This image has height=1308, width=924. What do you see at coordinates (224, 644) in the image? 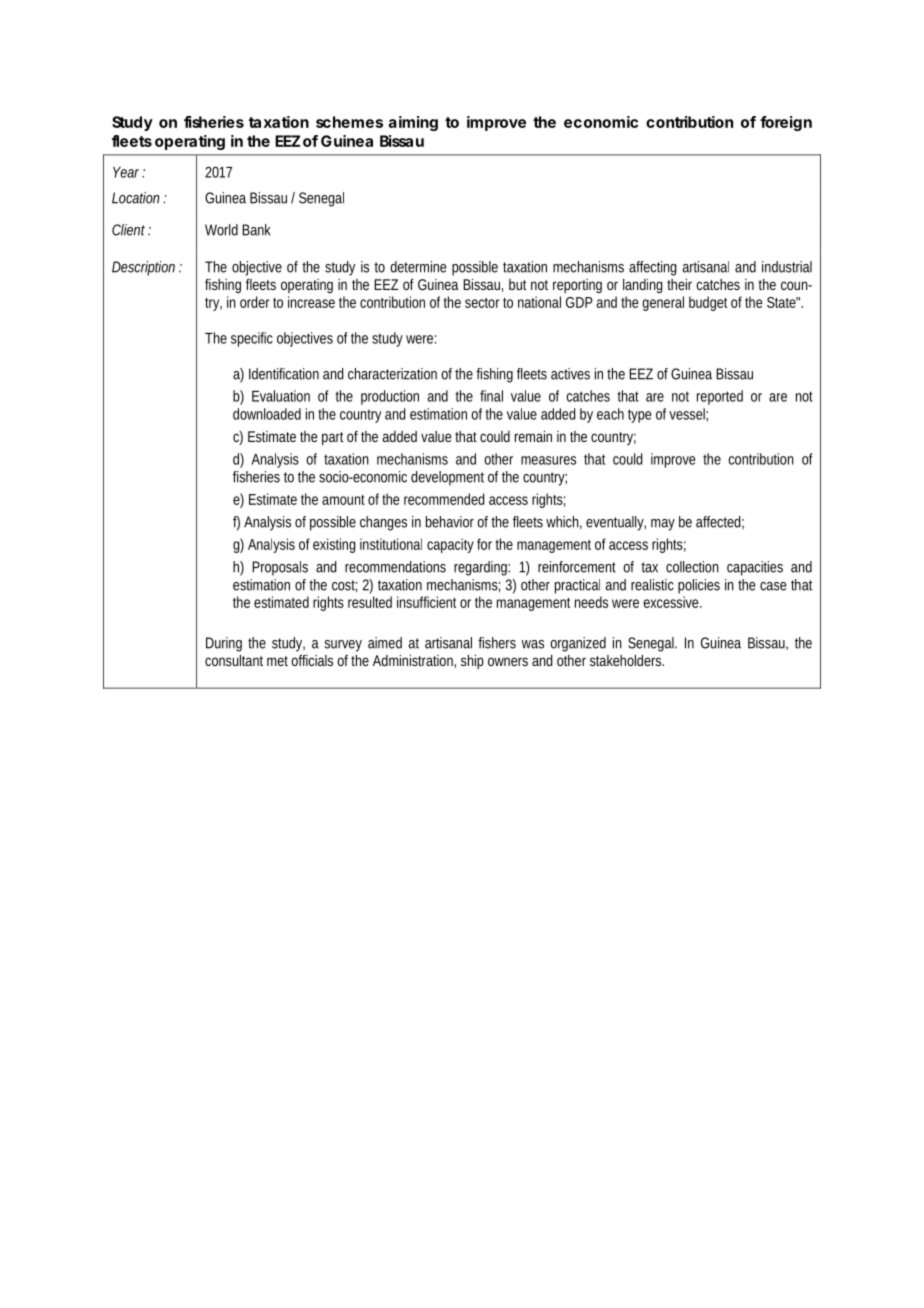
I see `During` at bounding box center [224, 644].
